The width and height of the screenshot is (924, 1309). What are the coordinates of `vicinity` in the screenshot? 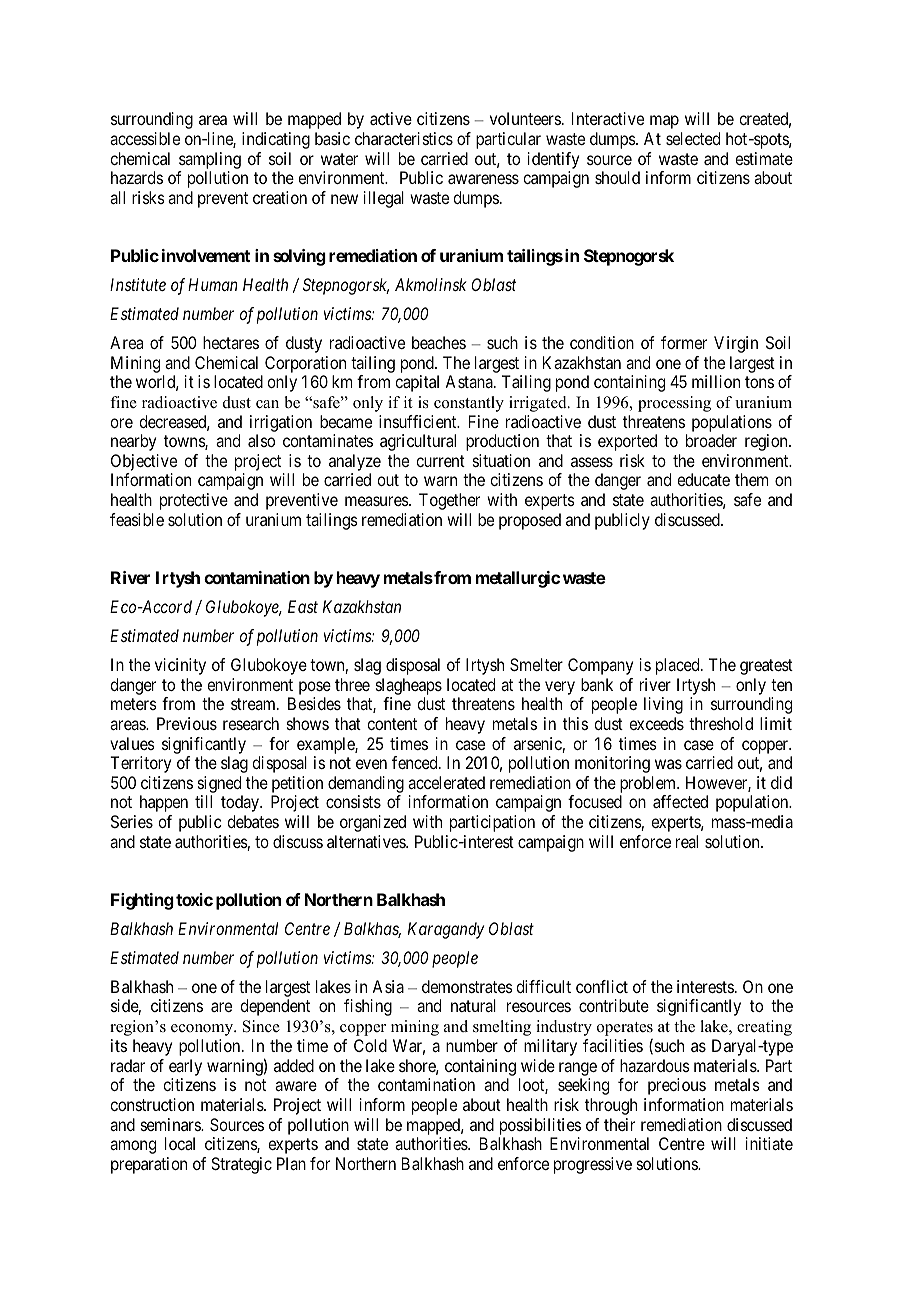 It's located at (180, 666).
